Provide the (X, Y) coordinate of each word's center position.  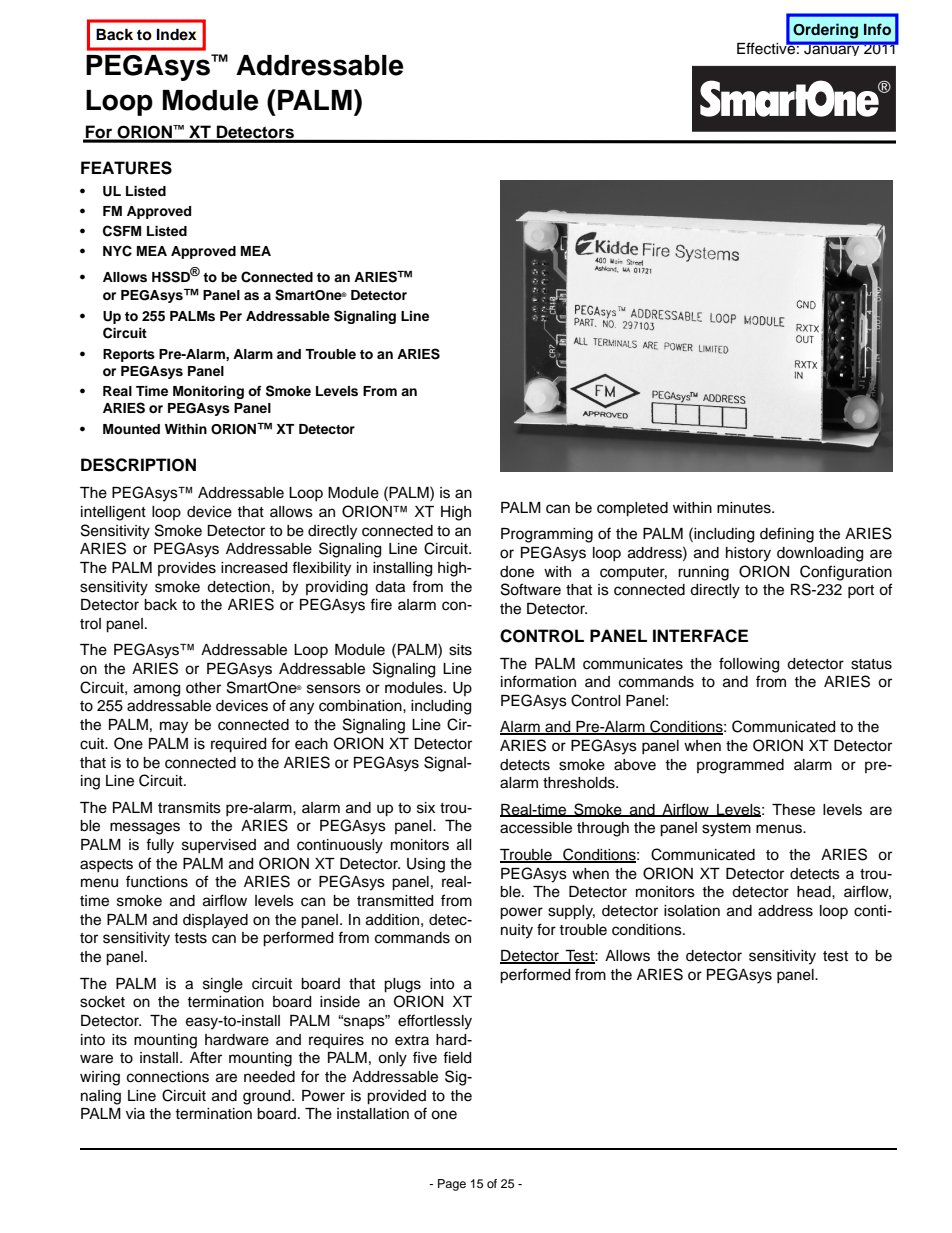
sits (460, 650)
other (203, 688)
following (749, 665)
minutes (745, 508)
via (135, 1113)
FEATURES (126, 168)
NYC (117, 251)
